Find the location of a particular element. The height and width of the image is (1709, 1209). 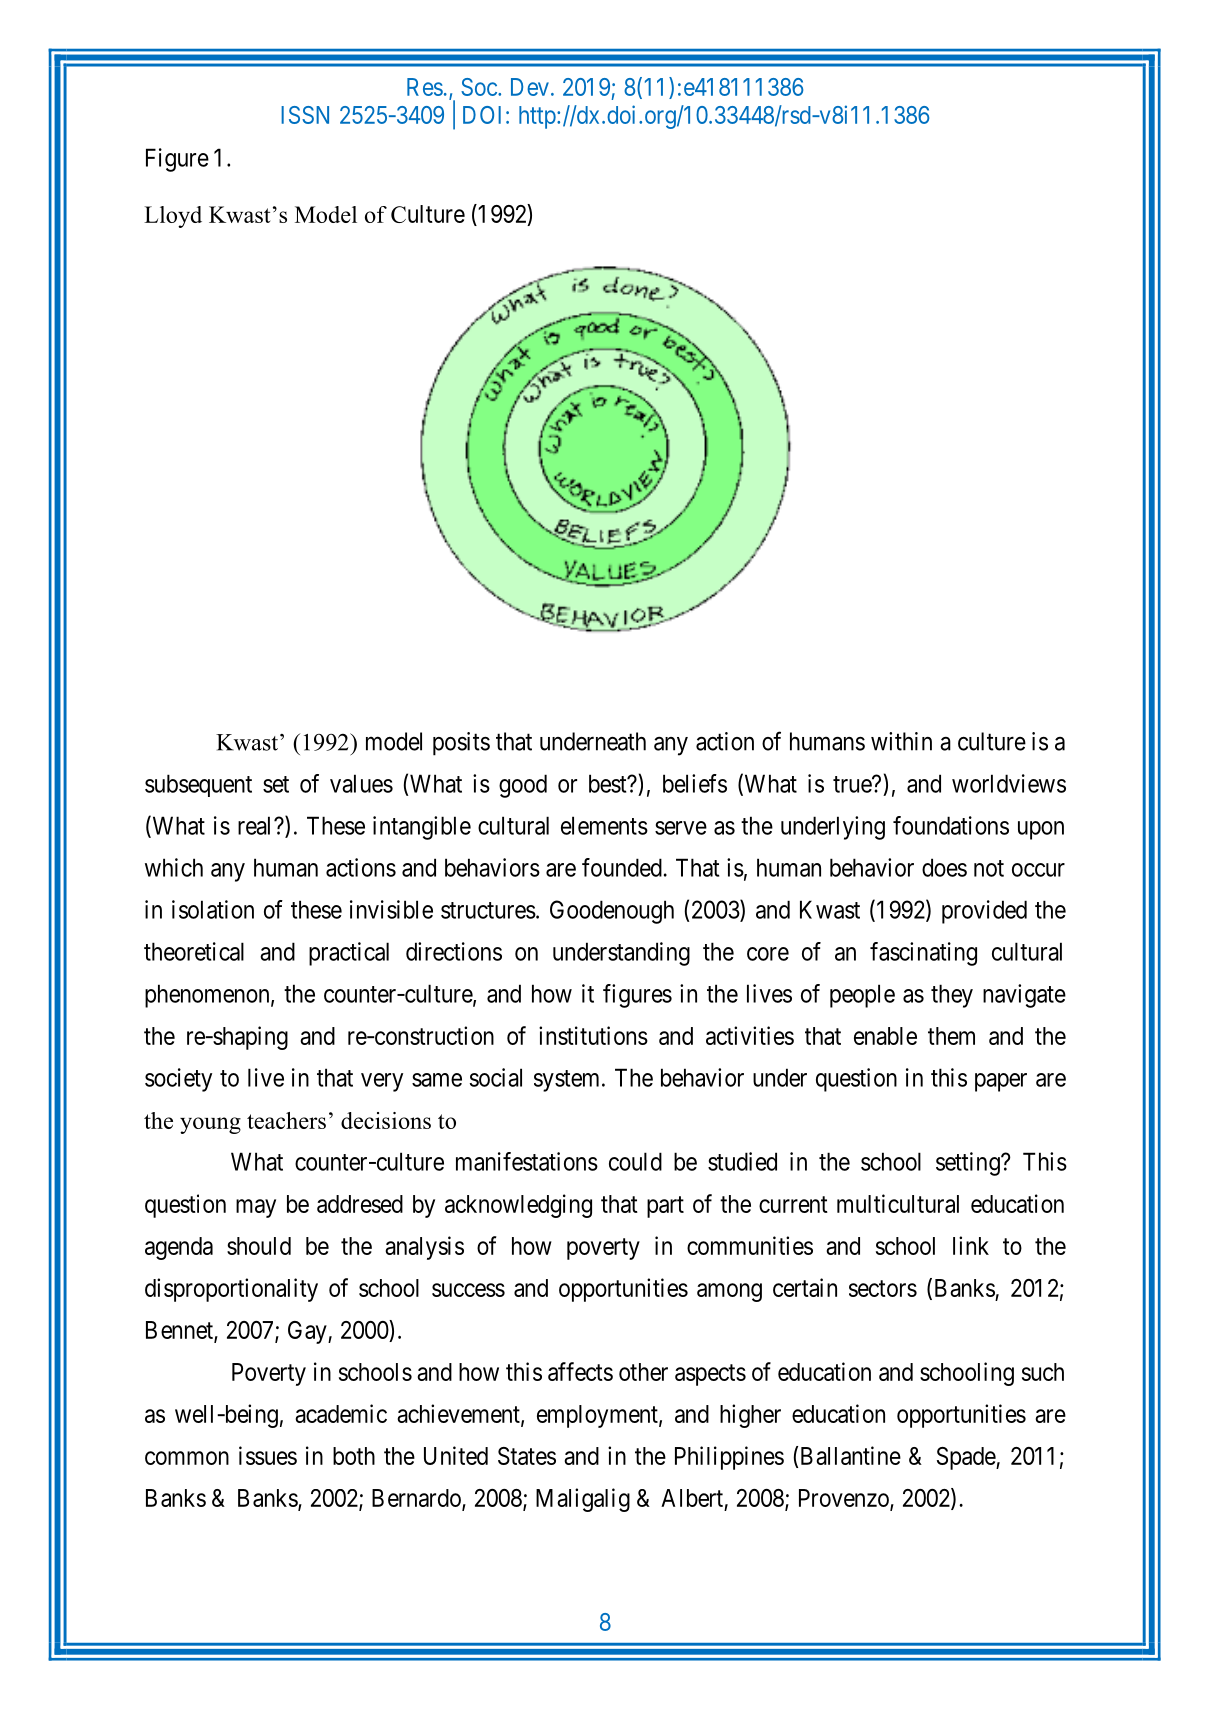

Dev is located at coordinates (530, 87).
